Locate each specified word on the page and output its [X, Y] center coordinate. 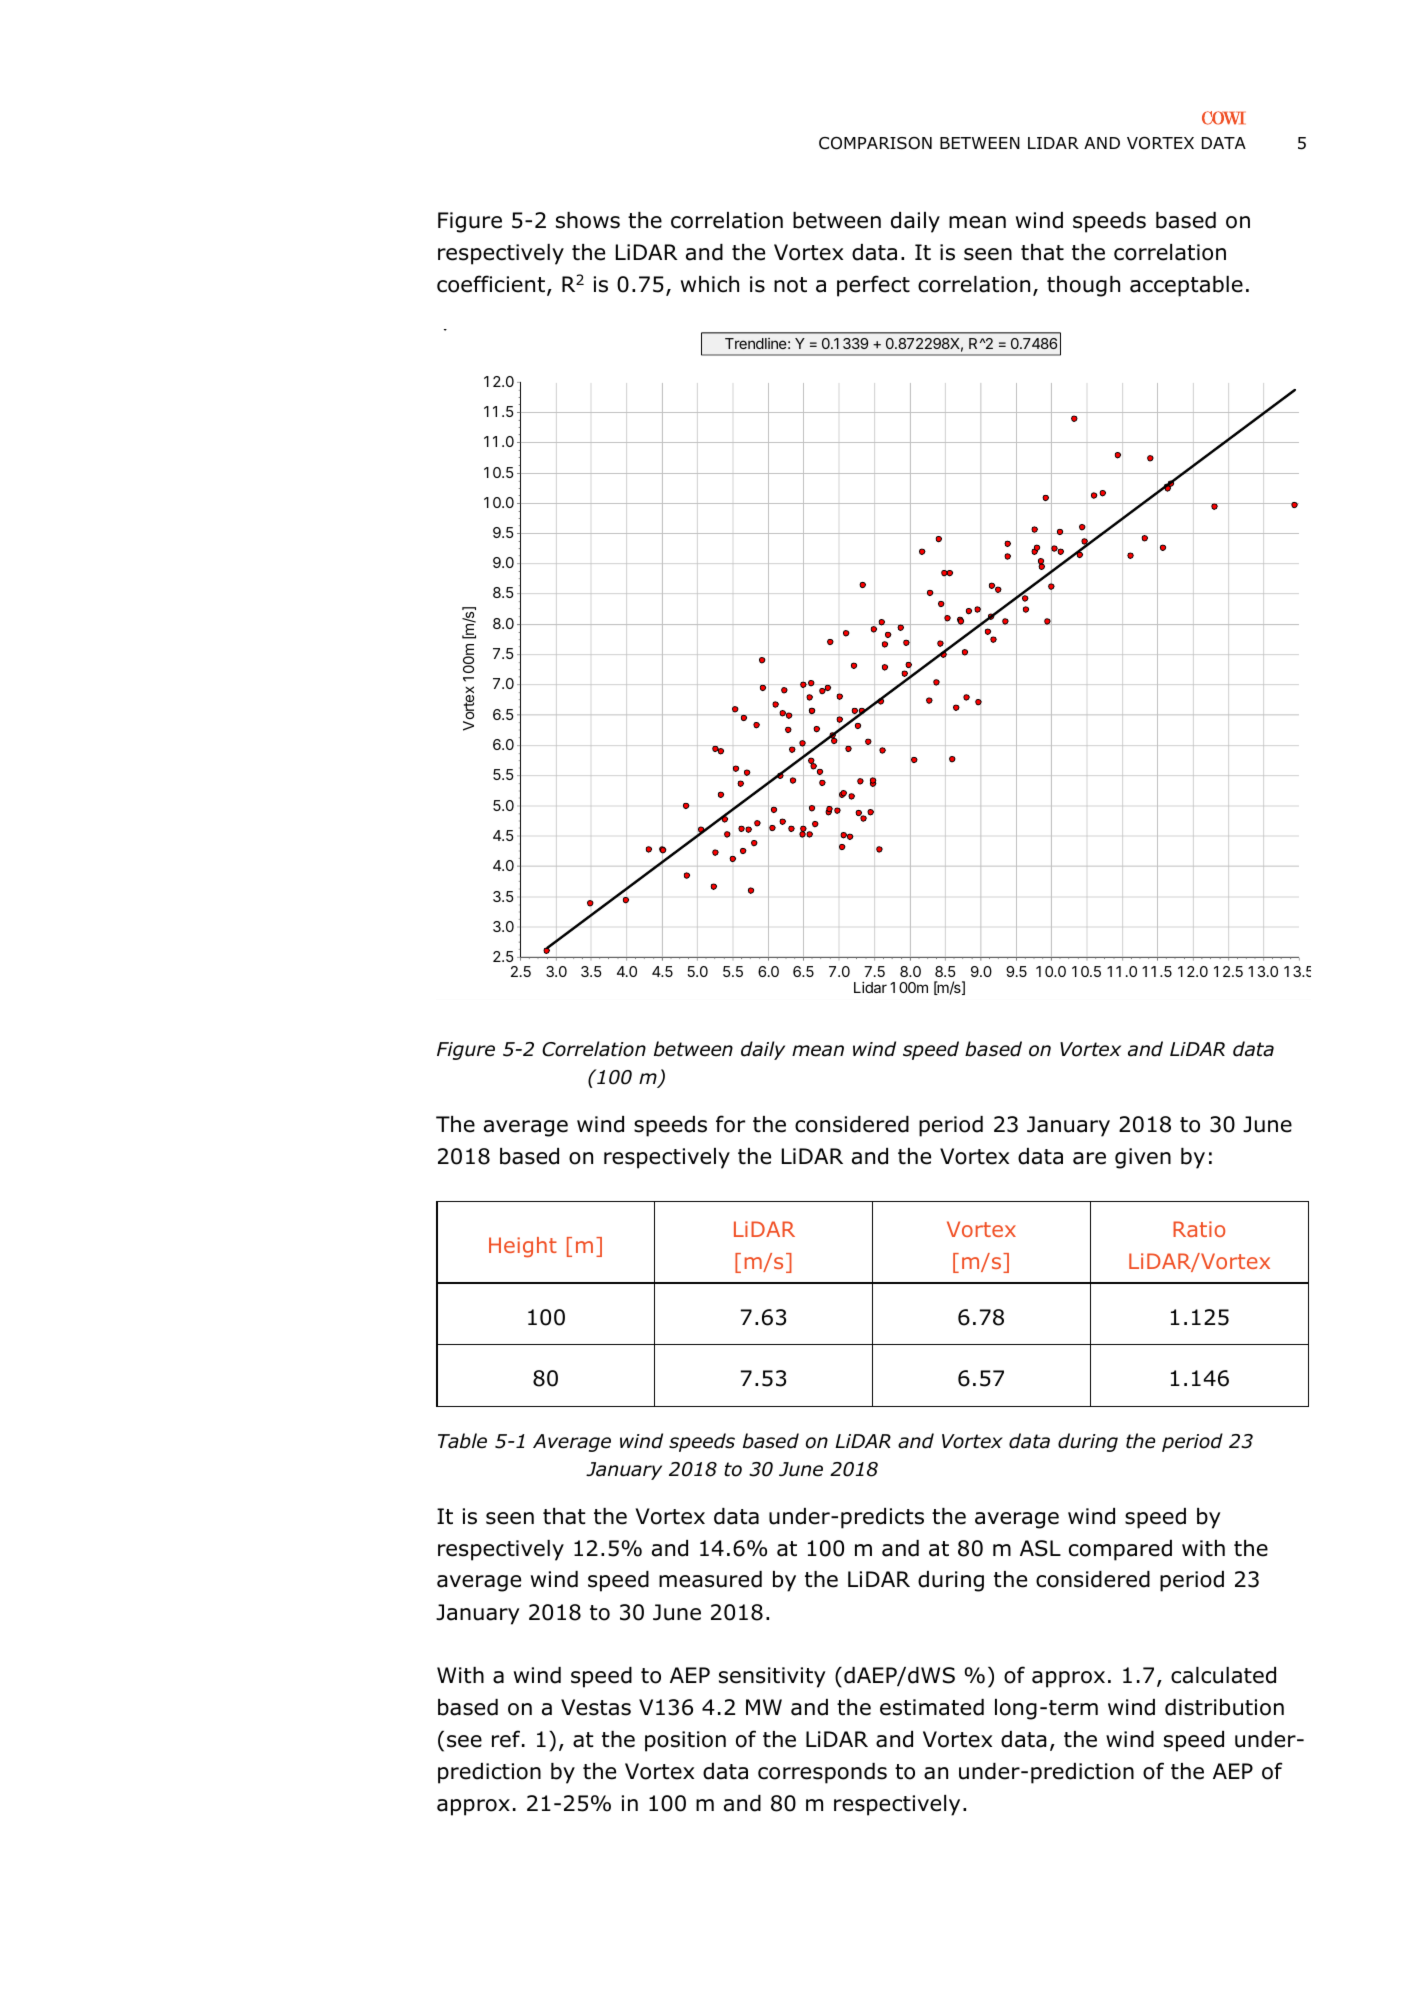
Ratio [1199, 1229]
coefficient [492, 285]
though [1083, 286]
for [730, 1124]
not [790, 285]
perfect [873, 286]
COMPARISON [875, 143]
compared [1120, 1550]
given [1143, 1158]
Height [523, 1247]
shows [588, 220]
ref [507, 1739]
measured [710, 1579]
